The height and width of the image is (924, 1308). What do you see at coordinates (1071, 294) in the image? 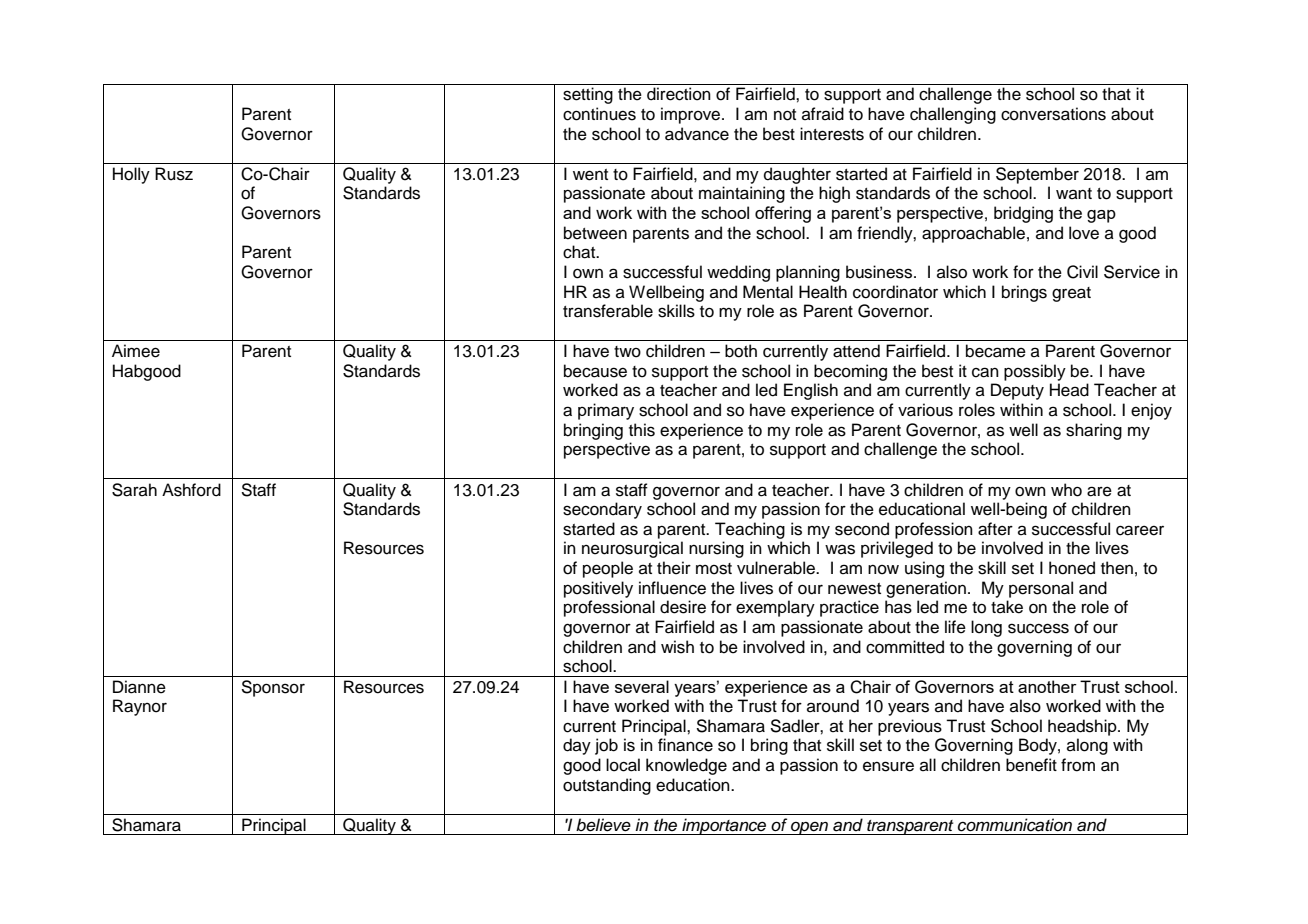
I see `great` at bounding box center [1071, 294].
